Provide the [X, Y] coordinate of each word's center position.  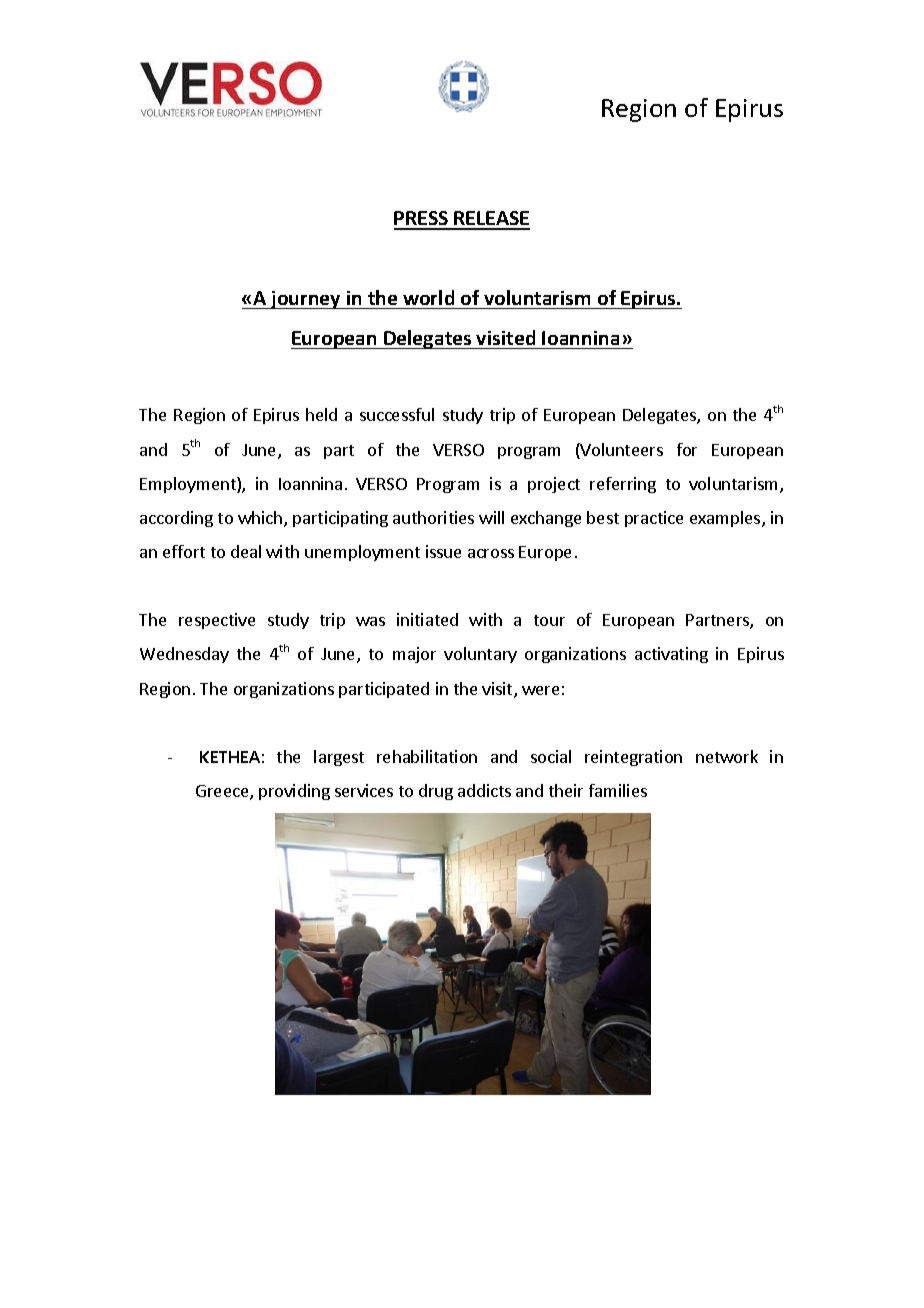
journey [306, 300]
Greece [223, 792]
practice [654, 519]
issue [443, 551]
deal [246, 551]
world [428, 297]
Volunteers [621, 451]
